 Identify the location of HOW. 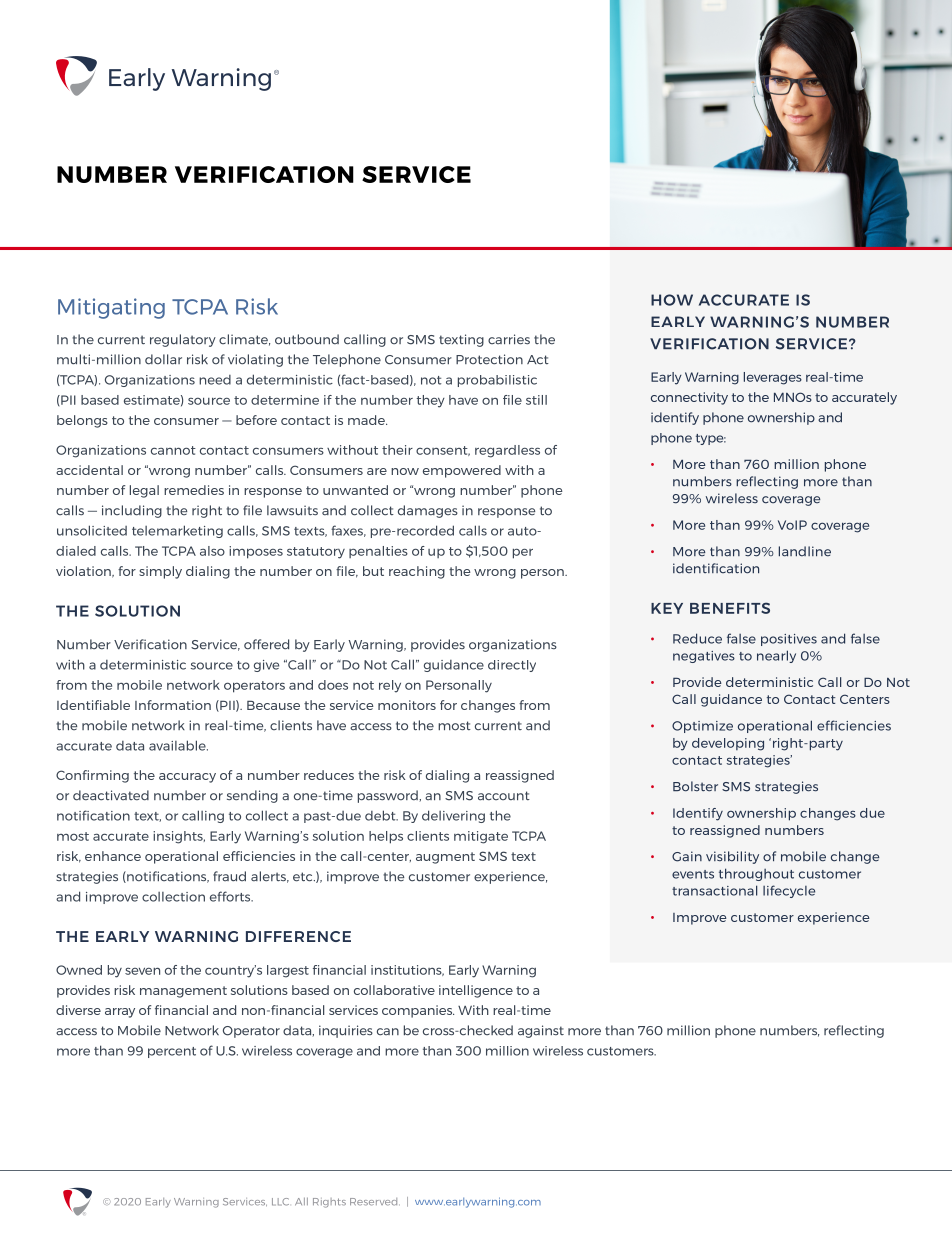
(672, 300).
